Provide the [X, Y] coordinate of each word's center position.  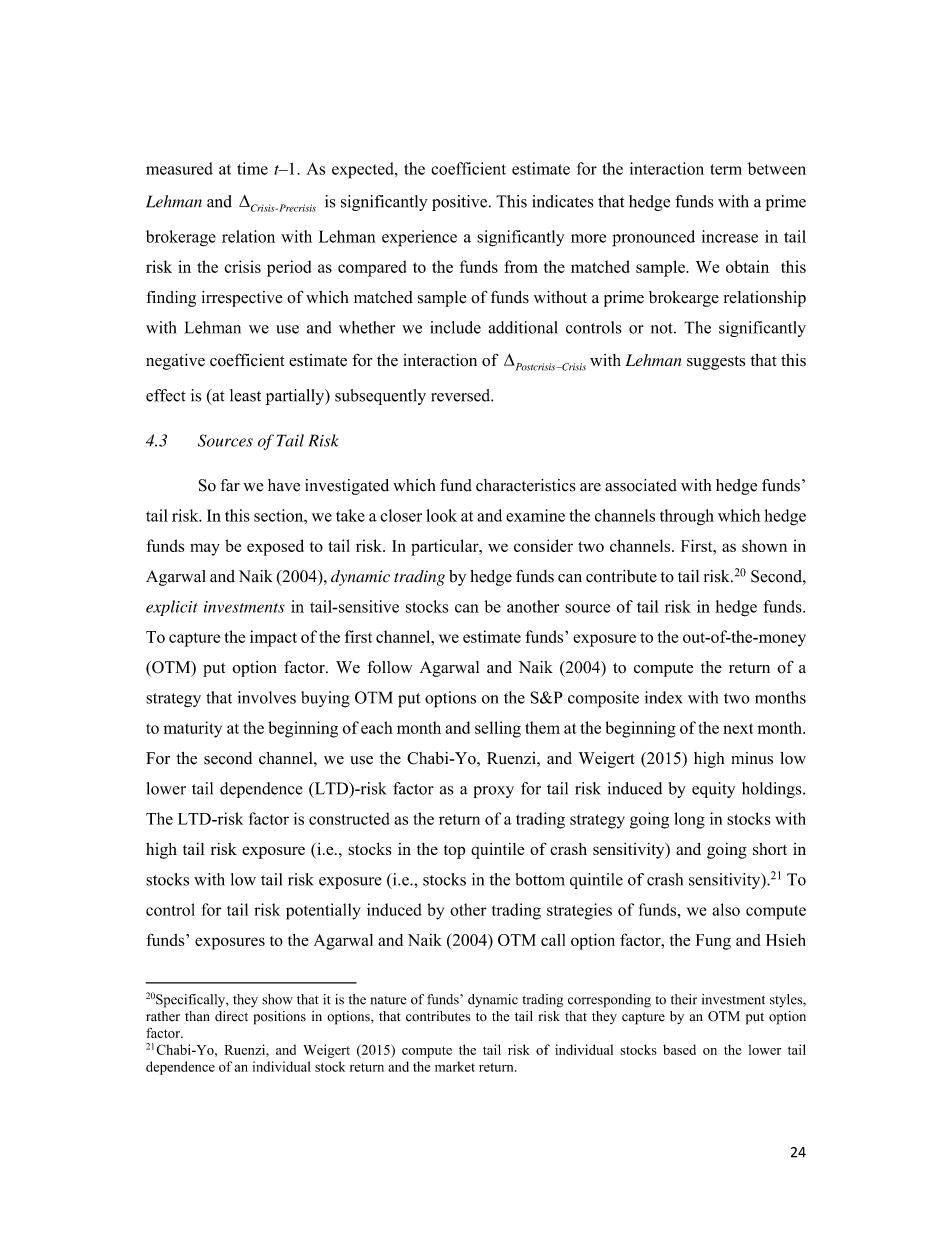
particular [446, 547]
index [663, 697]
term [726, 169]
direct [231, 1016]
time [252, 168]
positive [461, 203]
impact [273, 638]
